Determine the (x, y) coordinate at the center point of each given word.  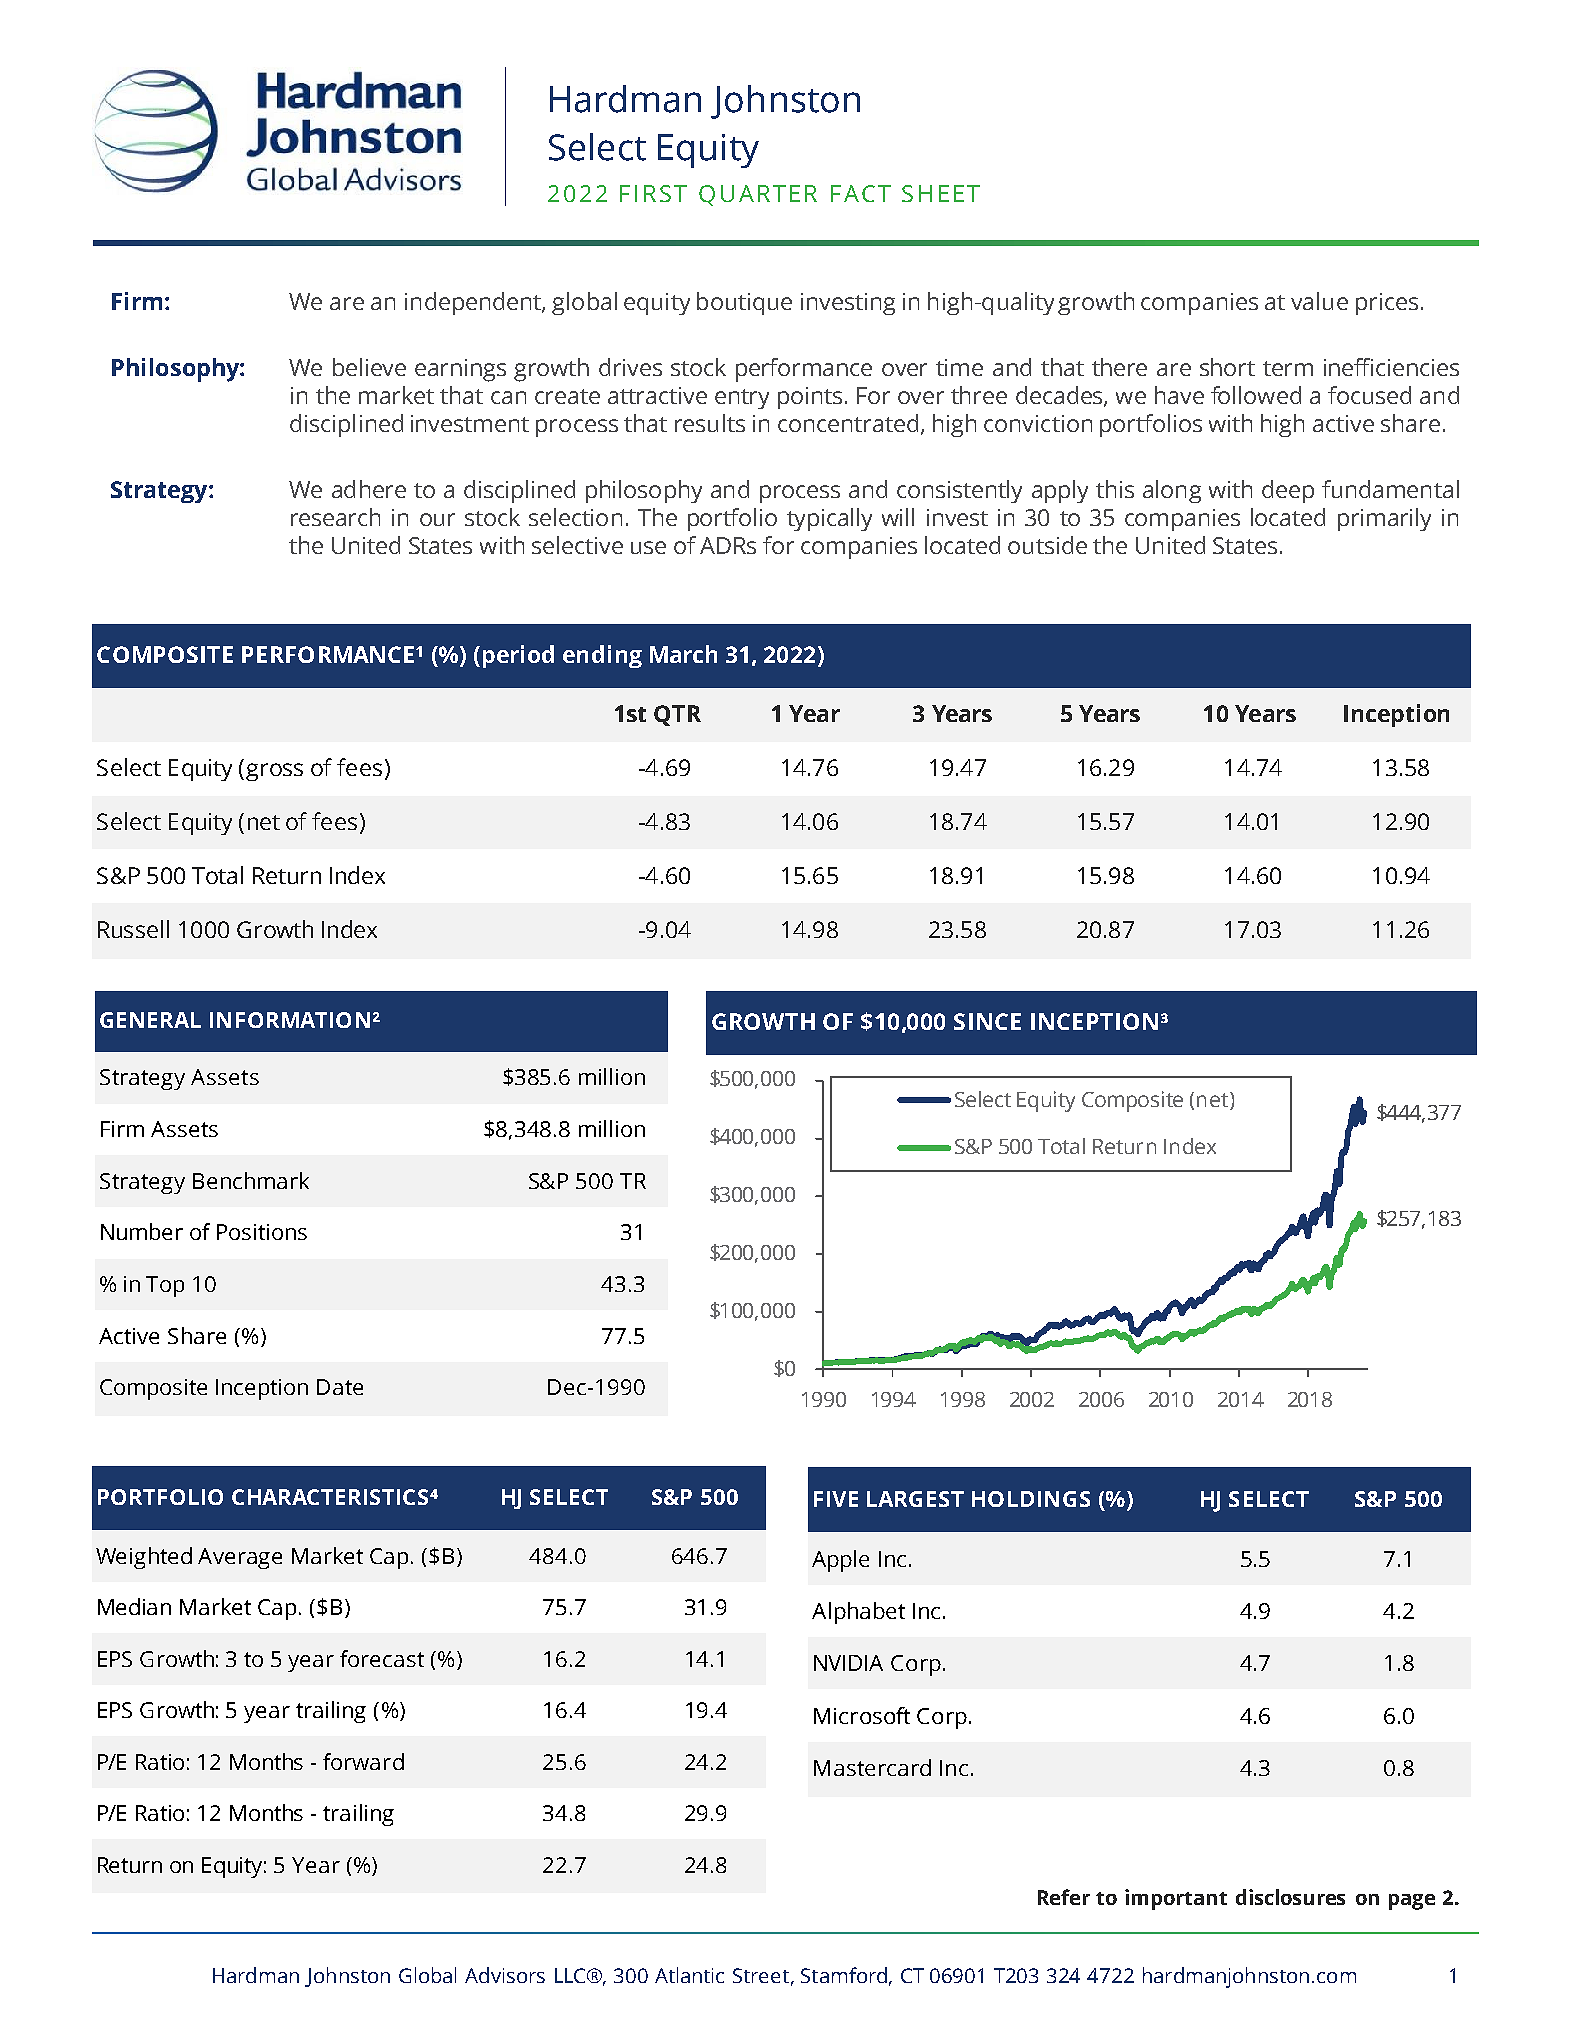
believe (369, 367)
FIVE (836, 1499)
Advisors (505, 1975)
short (1227, 367)
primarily (1384, 519)
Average (240, 1558)
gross (274, 772)
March (683, 654)
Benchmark (251, 1180)
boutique (744, 303)
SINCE (987, 1021)
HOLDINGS (1031, 1499)
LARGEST (915, 1499)
